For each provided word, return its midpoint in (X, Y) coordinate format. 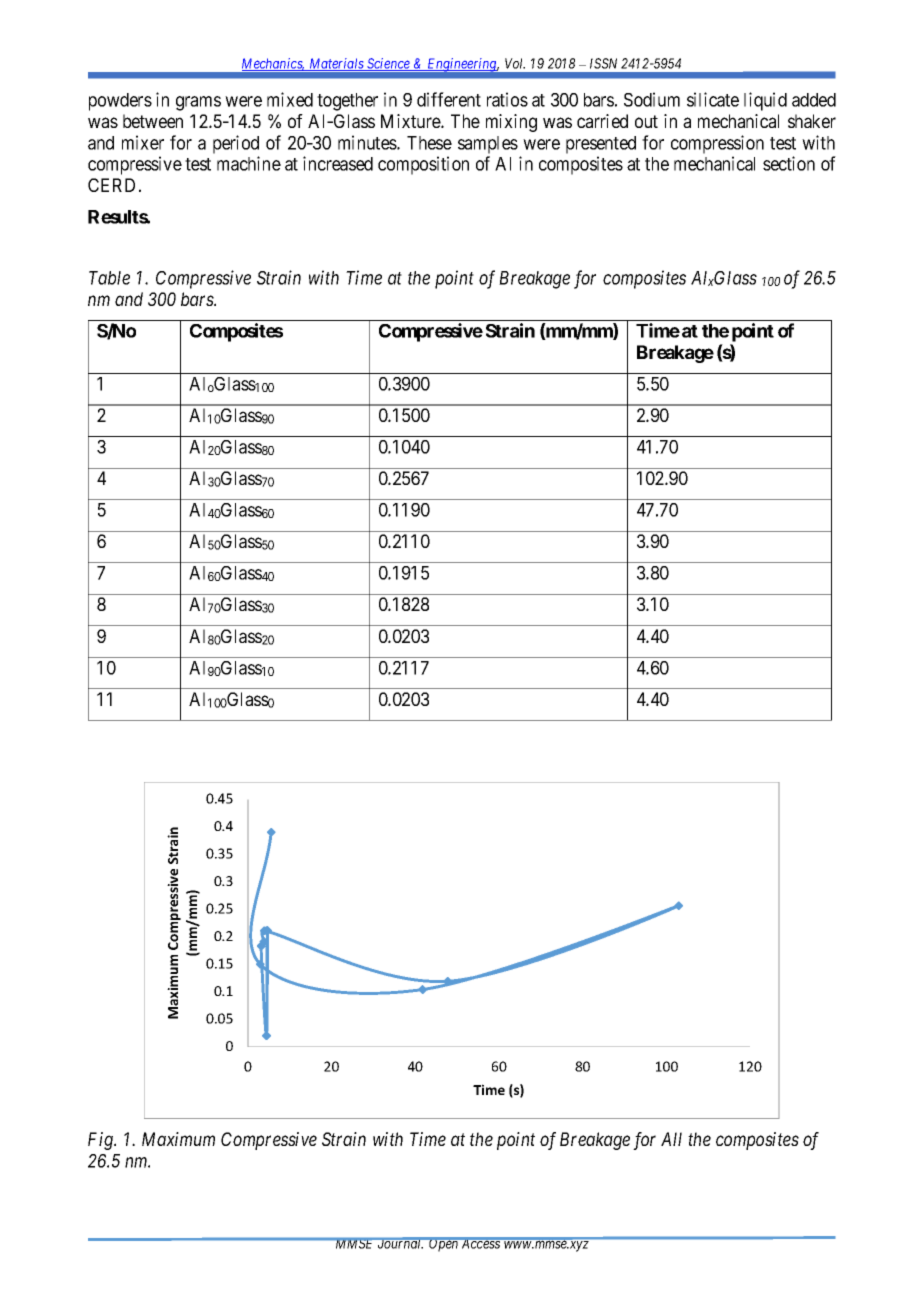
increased (338, 163)
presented (601, 145)
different (449, 99)
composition (423, 165)
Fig (102, 1141)
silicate (713, 99)
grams (198, 103)
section (789, 163)
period (236, 144)
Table (109, 278)
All (671, 1139)
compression (717, 144)
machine (249, 163)
